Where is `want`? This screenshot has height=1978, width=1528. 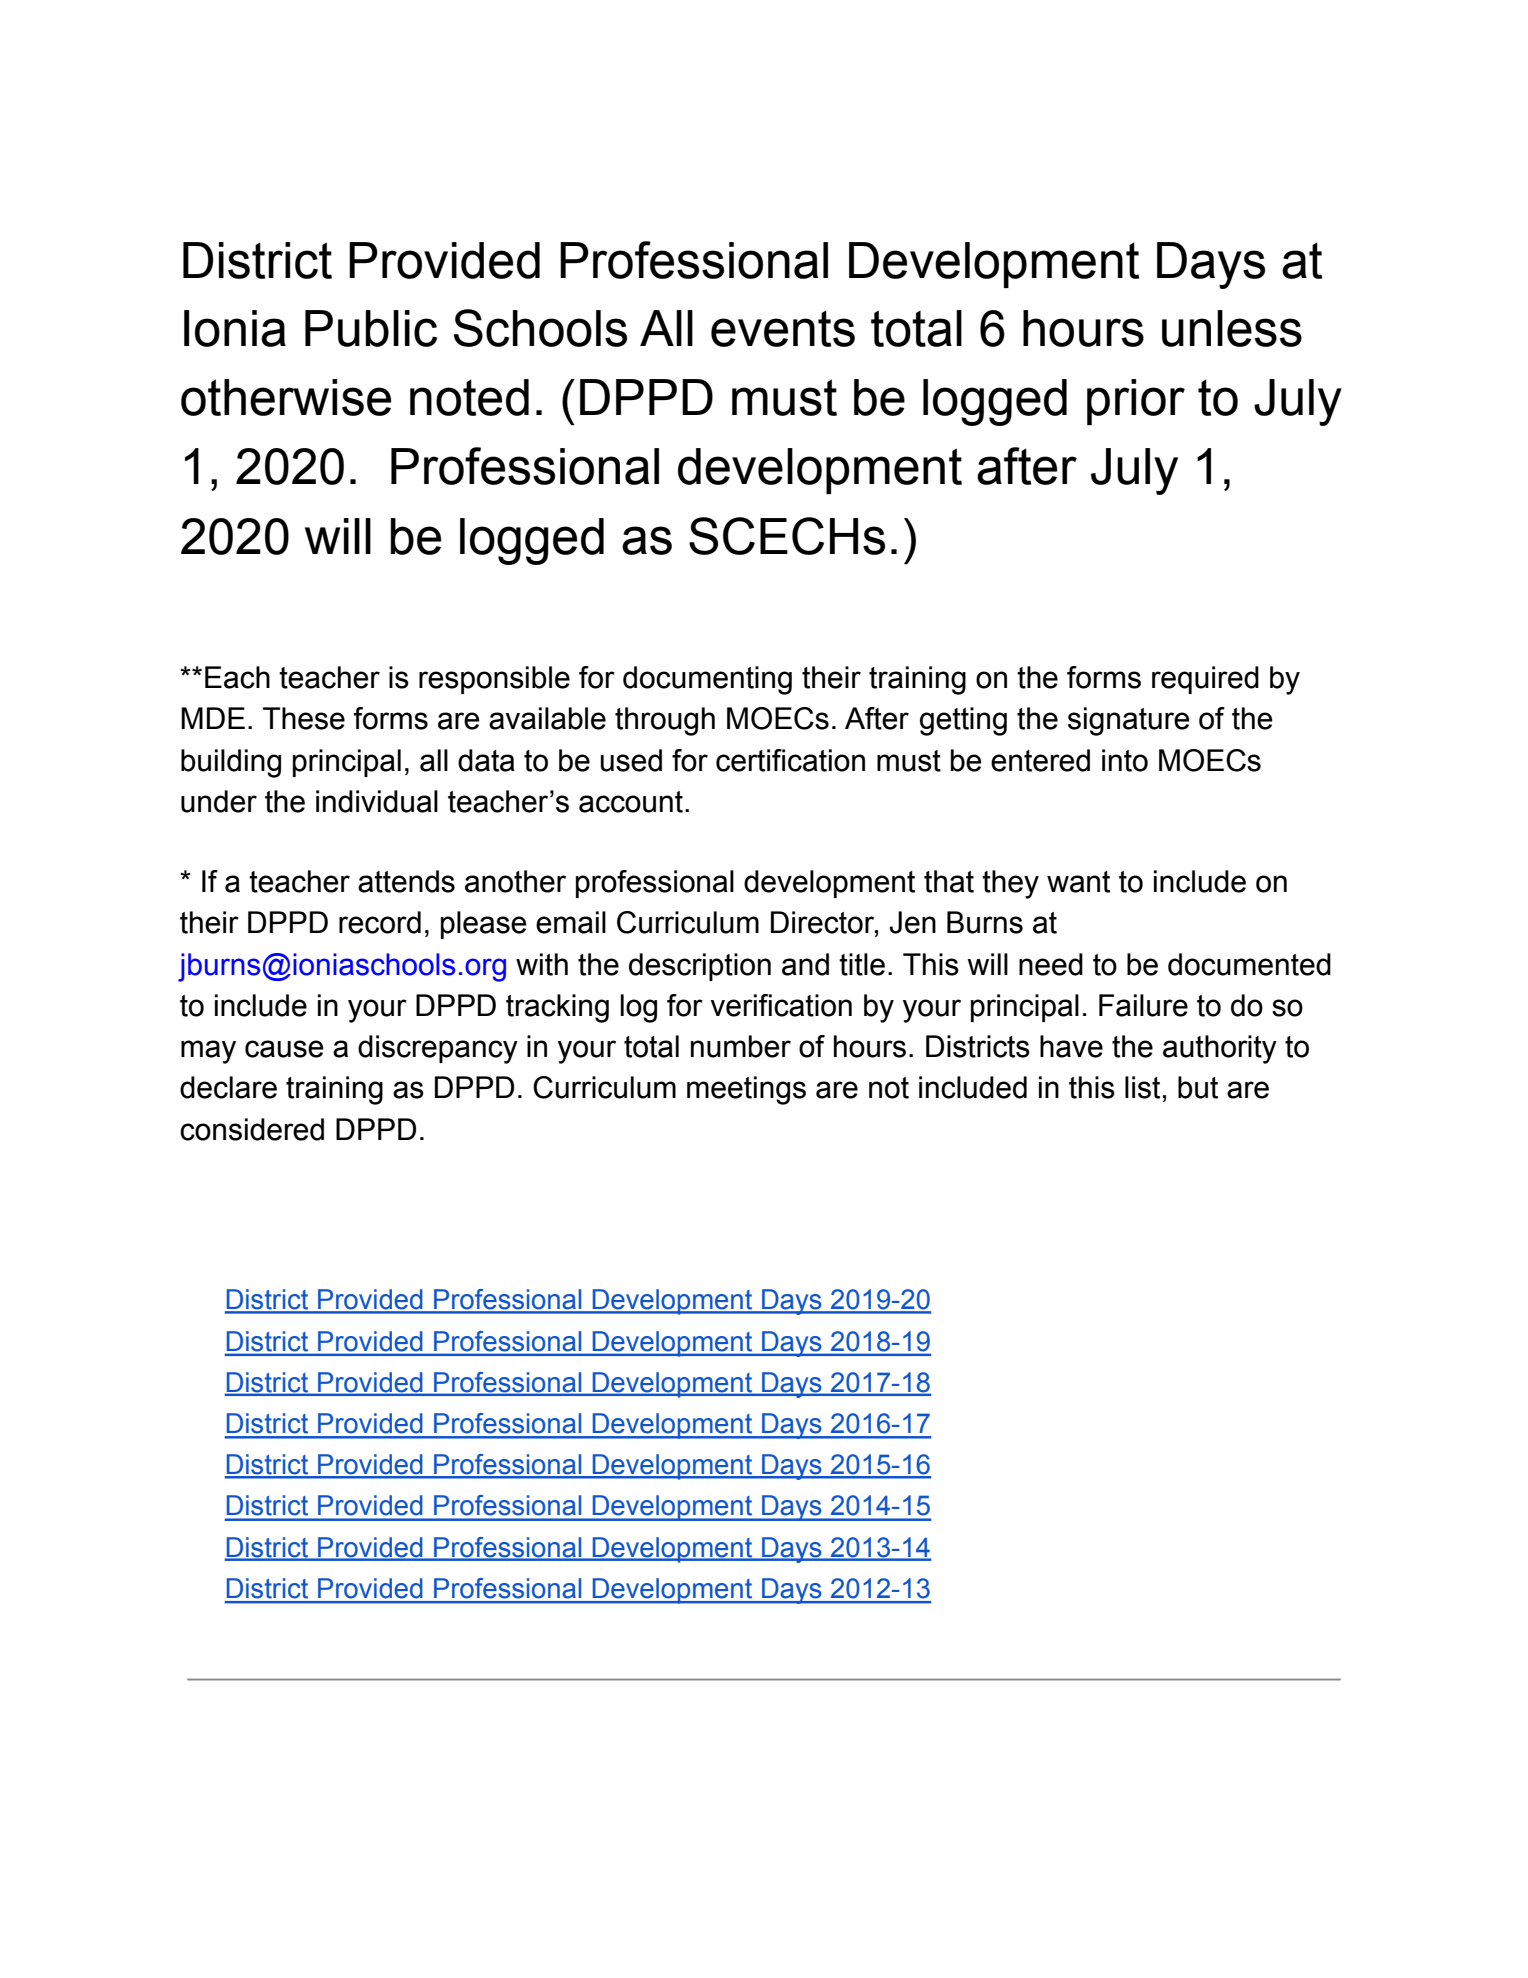 want is located at coordinates (1078, 882).
